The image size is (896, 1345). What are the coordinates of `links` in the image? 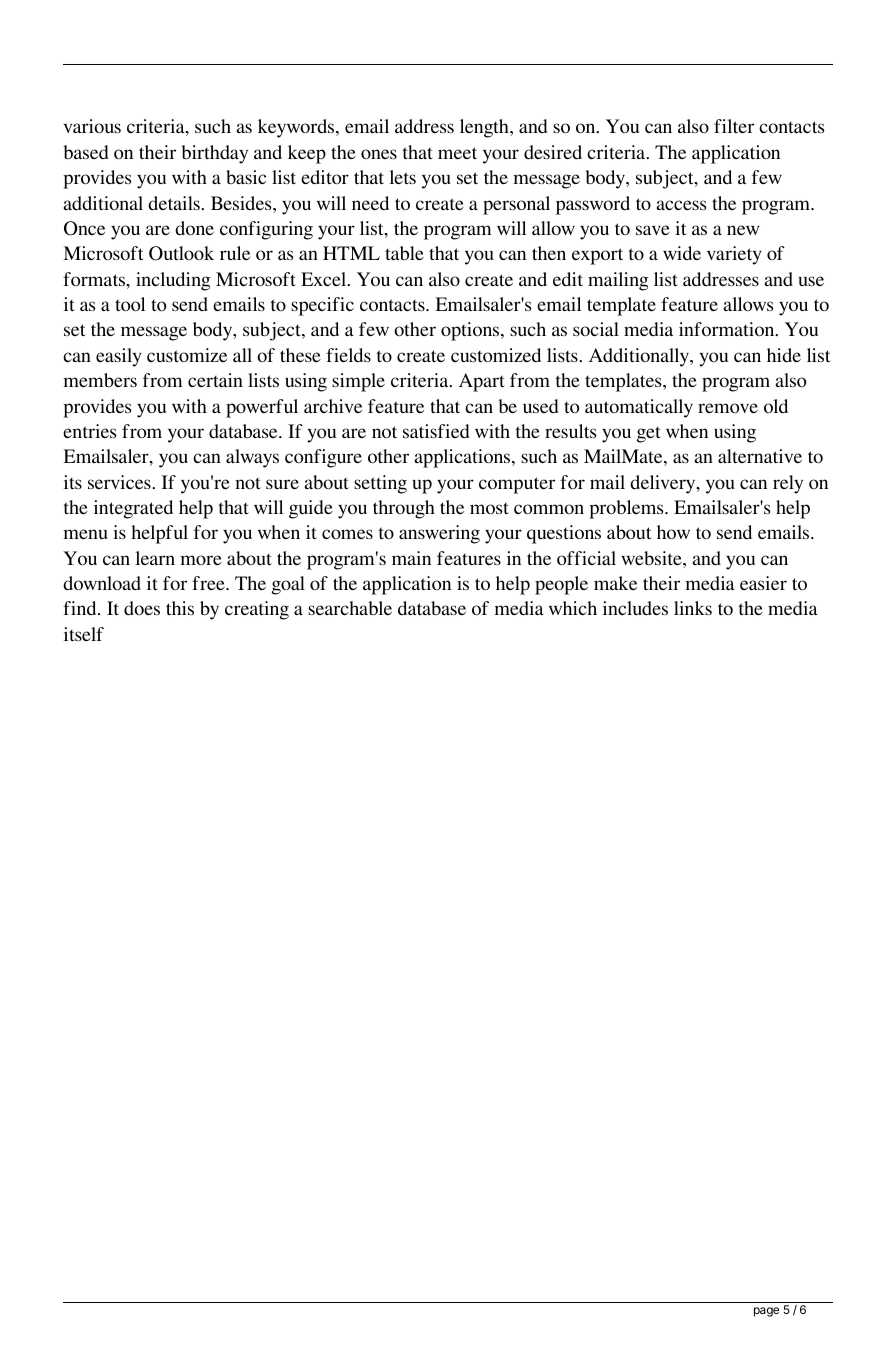 It's located at (693, 608).
